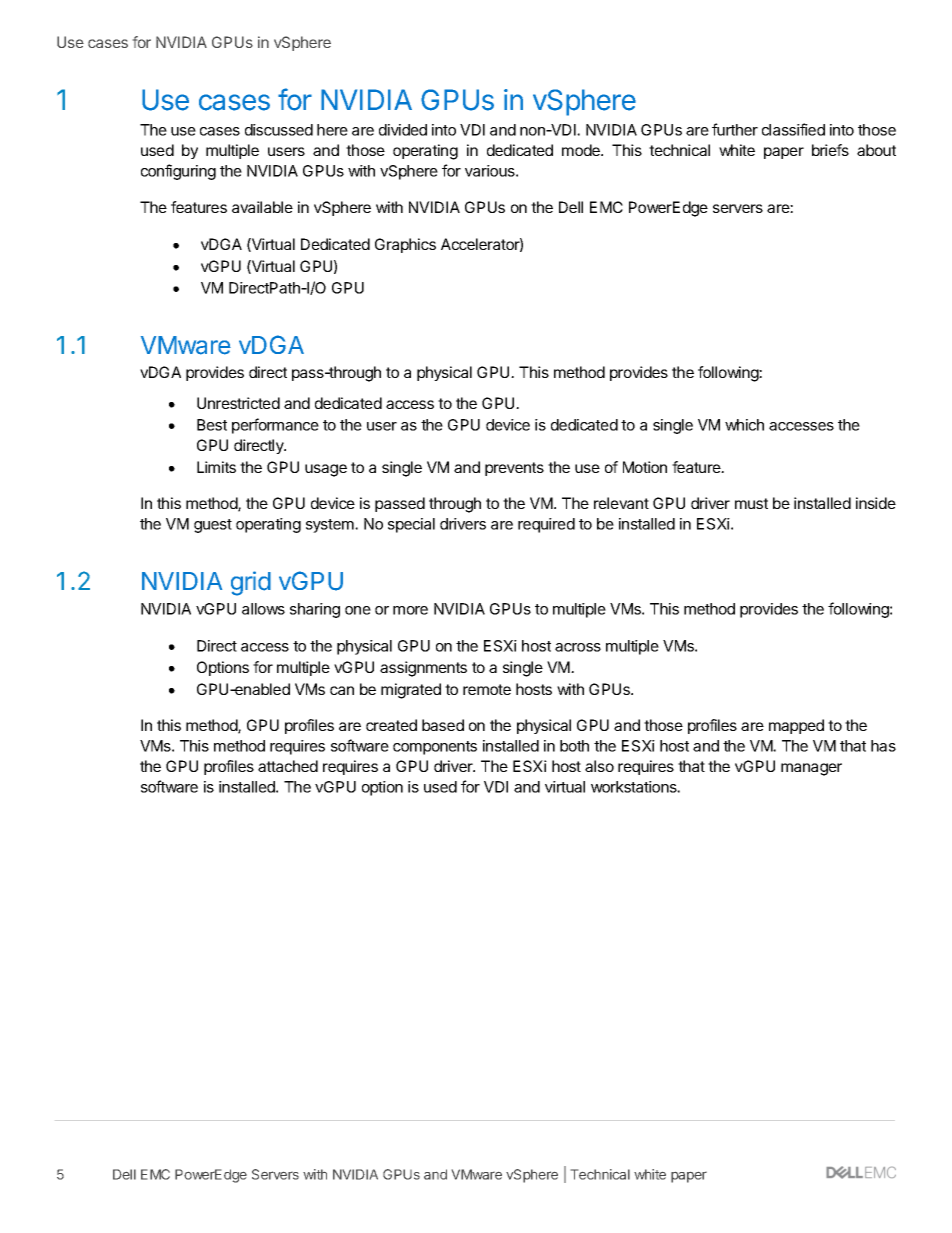 This screenshot has height=1233, width=952. What do you see at coordinates (514, 469) in the screenshot?
I see `prevents` at bounding box center [514, 469].
